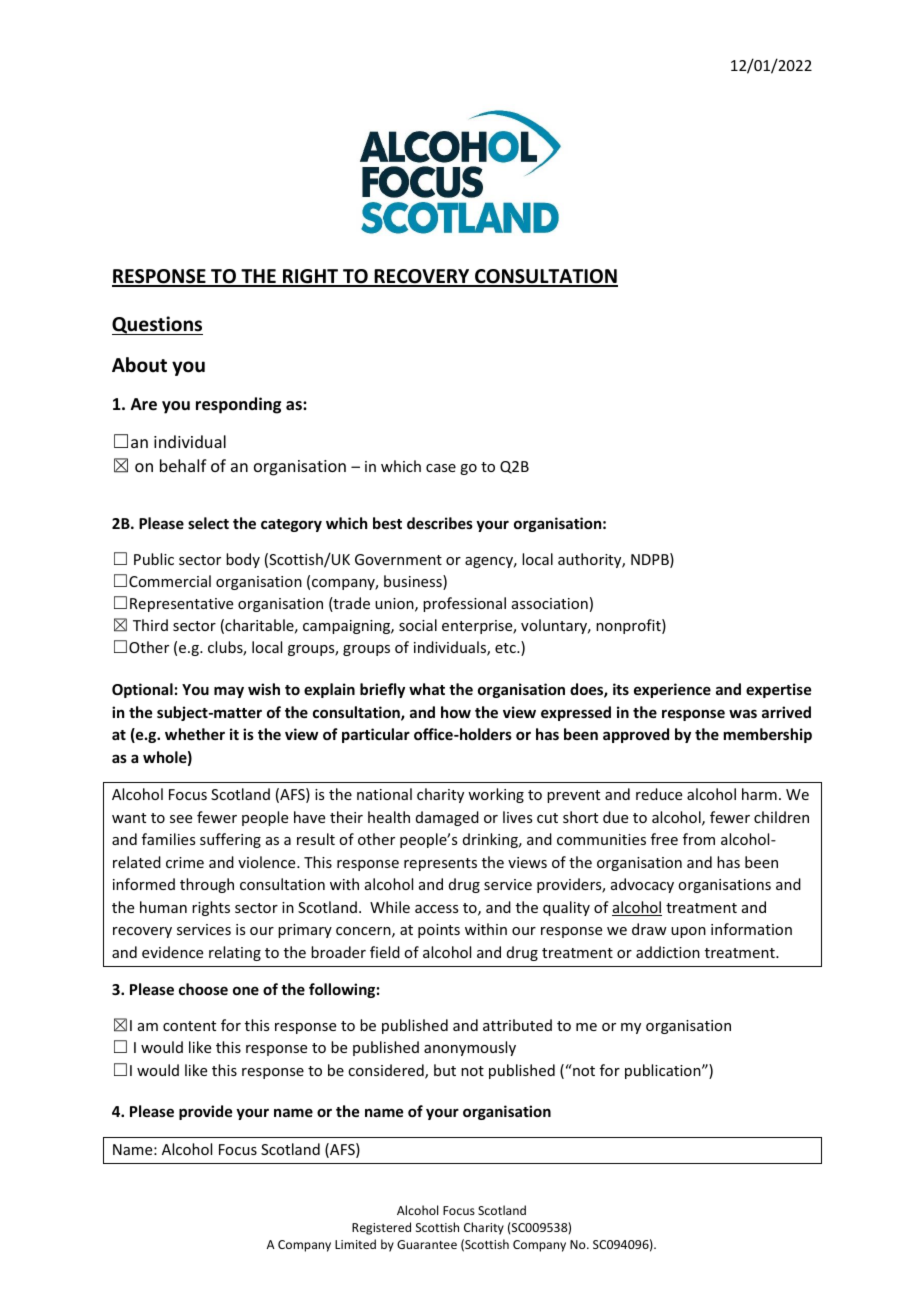 The width and height of the document is (924, 1308). What do you see at coordinates (203, 989) in the document?
I see `choose` at bounding box center [203, 989].
